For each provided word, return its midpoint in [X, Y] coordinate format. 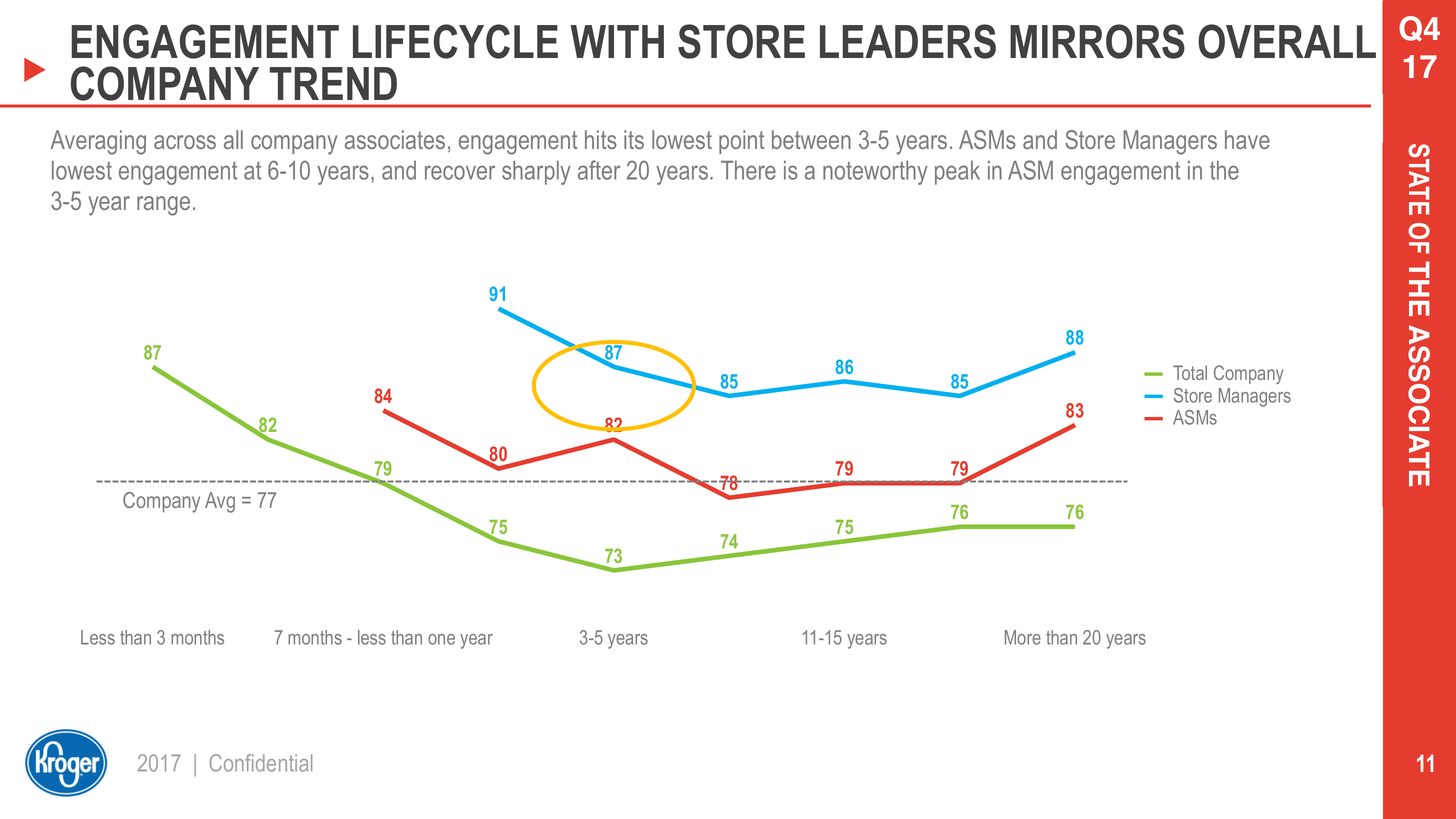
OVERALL [1287, 41]
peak [957, 173]
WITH [617, 41]
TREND [333, 83]
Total [1190, 372]
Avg [220, 502]
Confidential [261, 763]
